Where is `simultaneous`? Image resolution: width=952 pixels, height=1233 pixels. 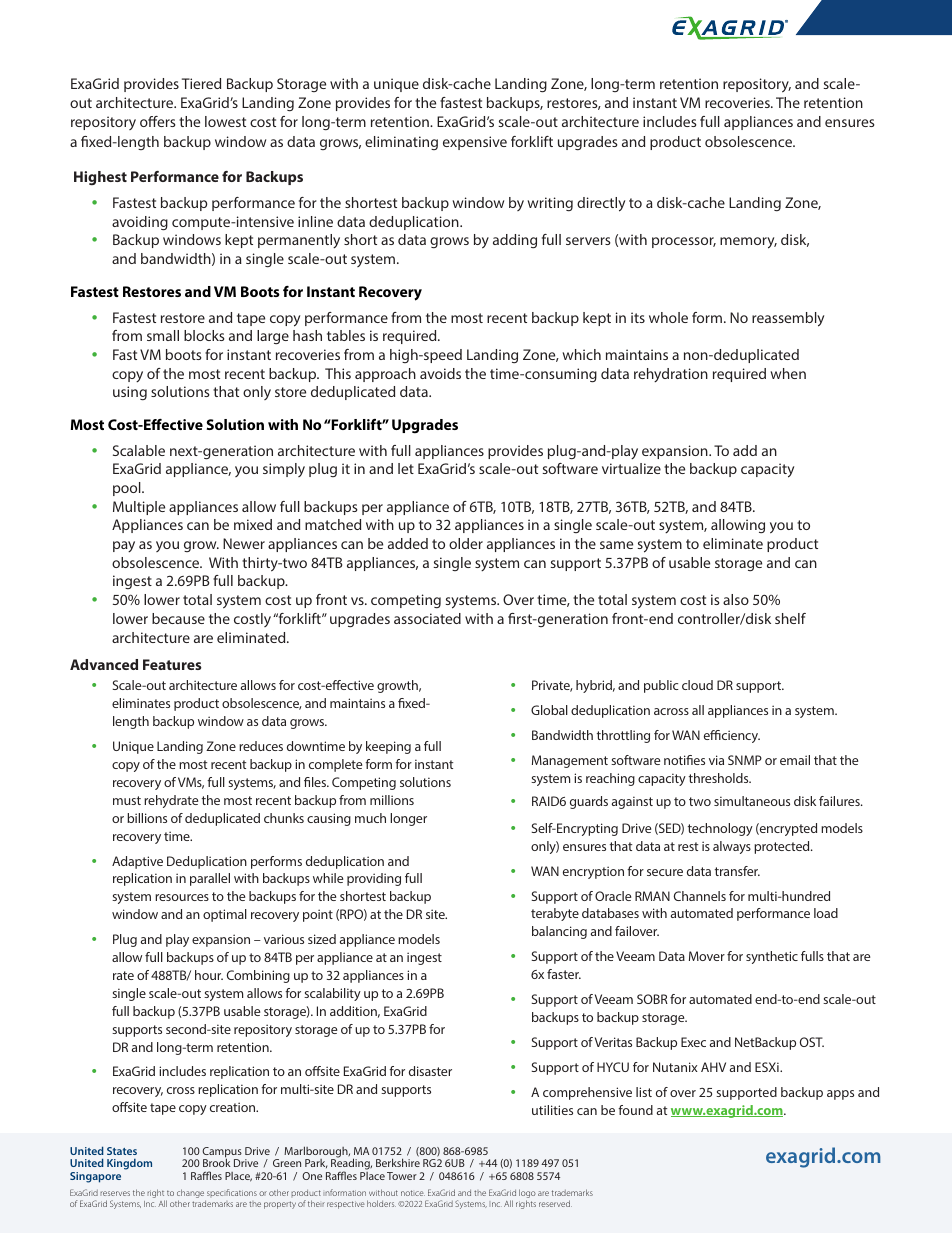
simultaneous is located at coordinates (752, 801).
